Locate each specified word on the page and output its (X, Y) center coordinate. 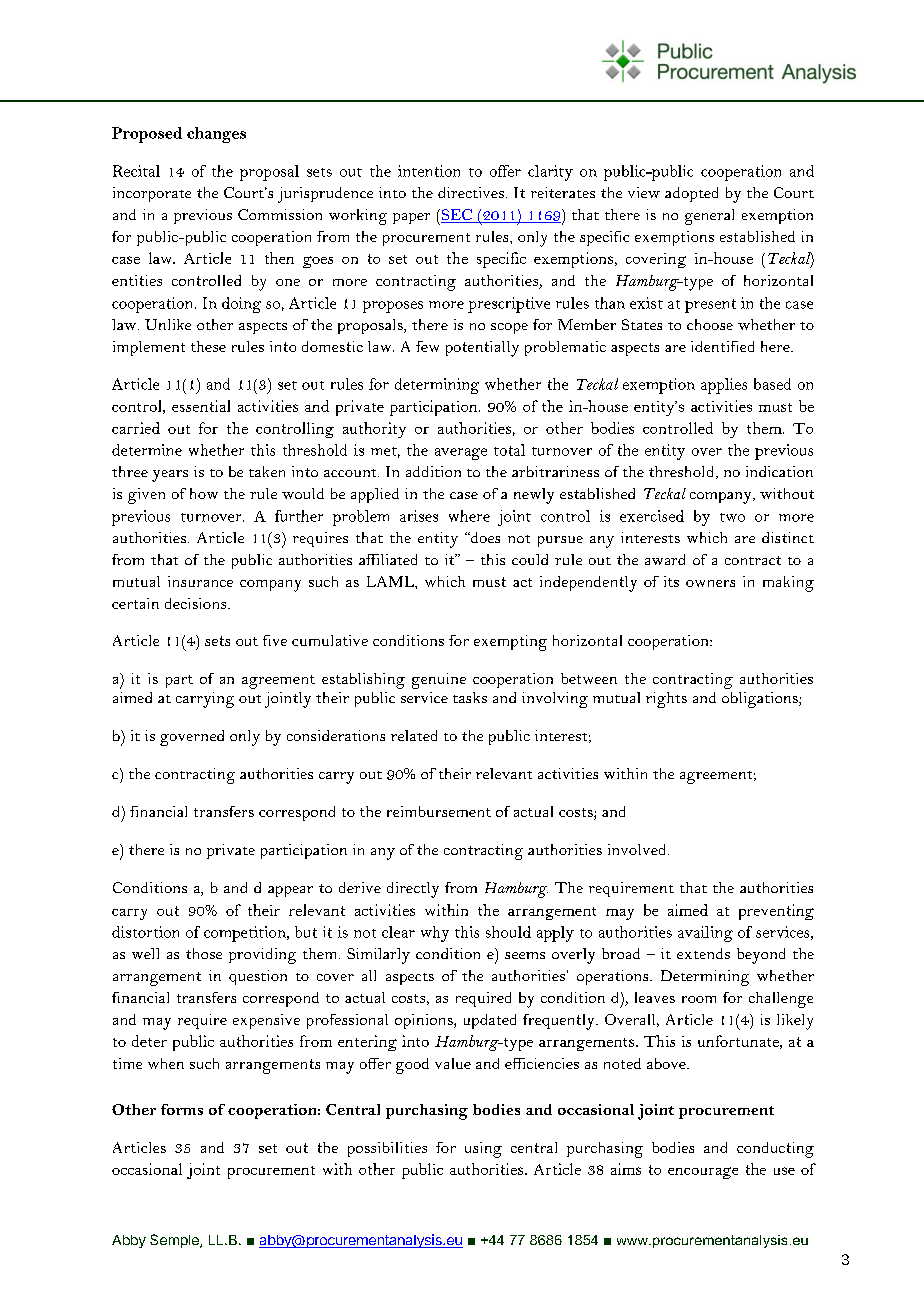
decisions (197, 603)
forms (182, 1109)
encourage (703, 1173)
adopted (691, 194)
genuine (439, 681)
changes (216, 135)
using (483, 1150)
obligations (761, 700)
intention (429, 171)
